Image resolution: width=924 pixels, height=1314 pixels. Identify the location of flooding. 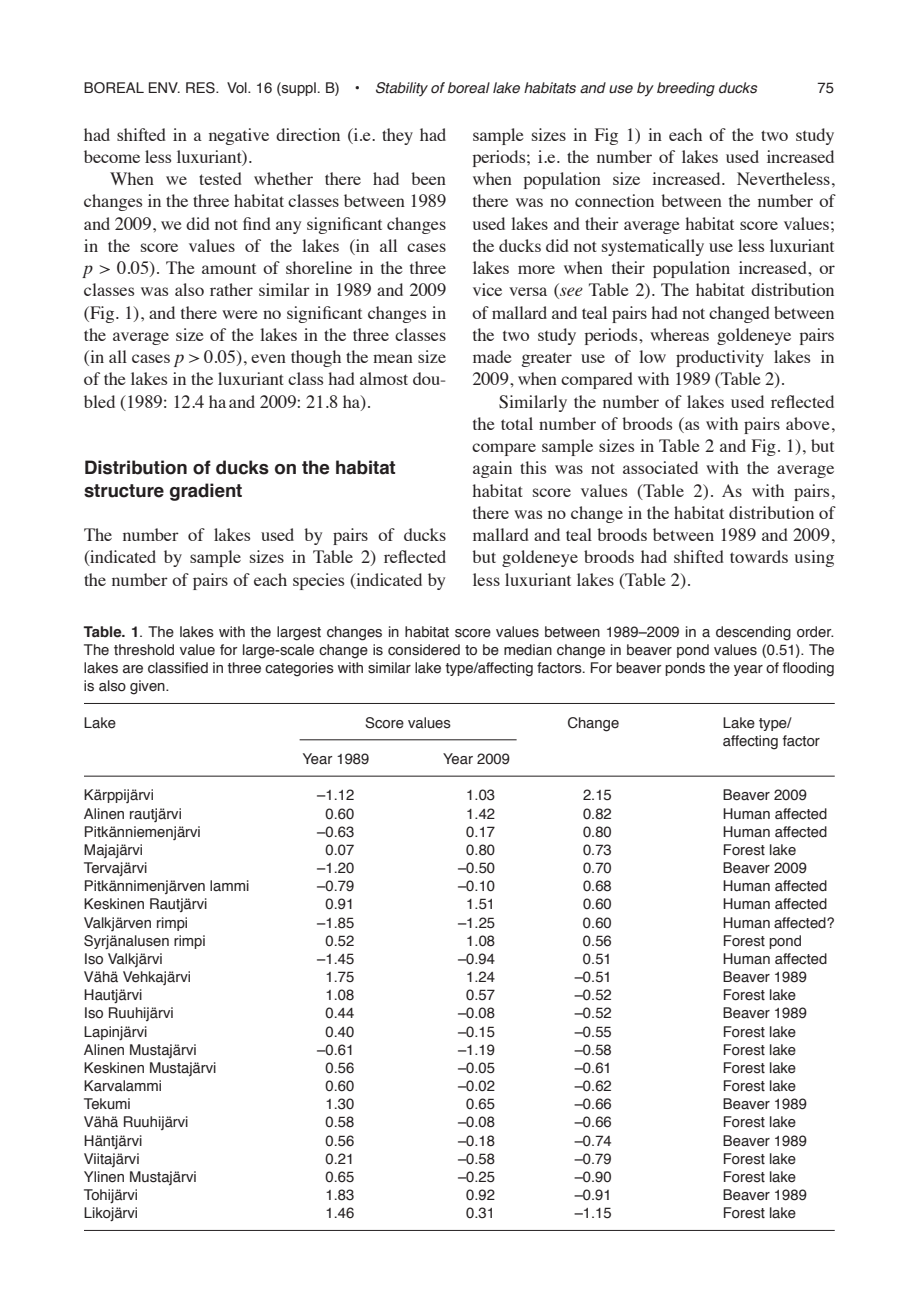
(808, 669).
